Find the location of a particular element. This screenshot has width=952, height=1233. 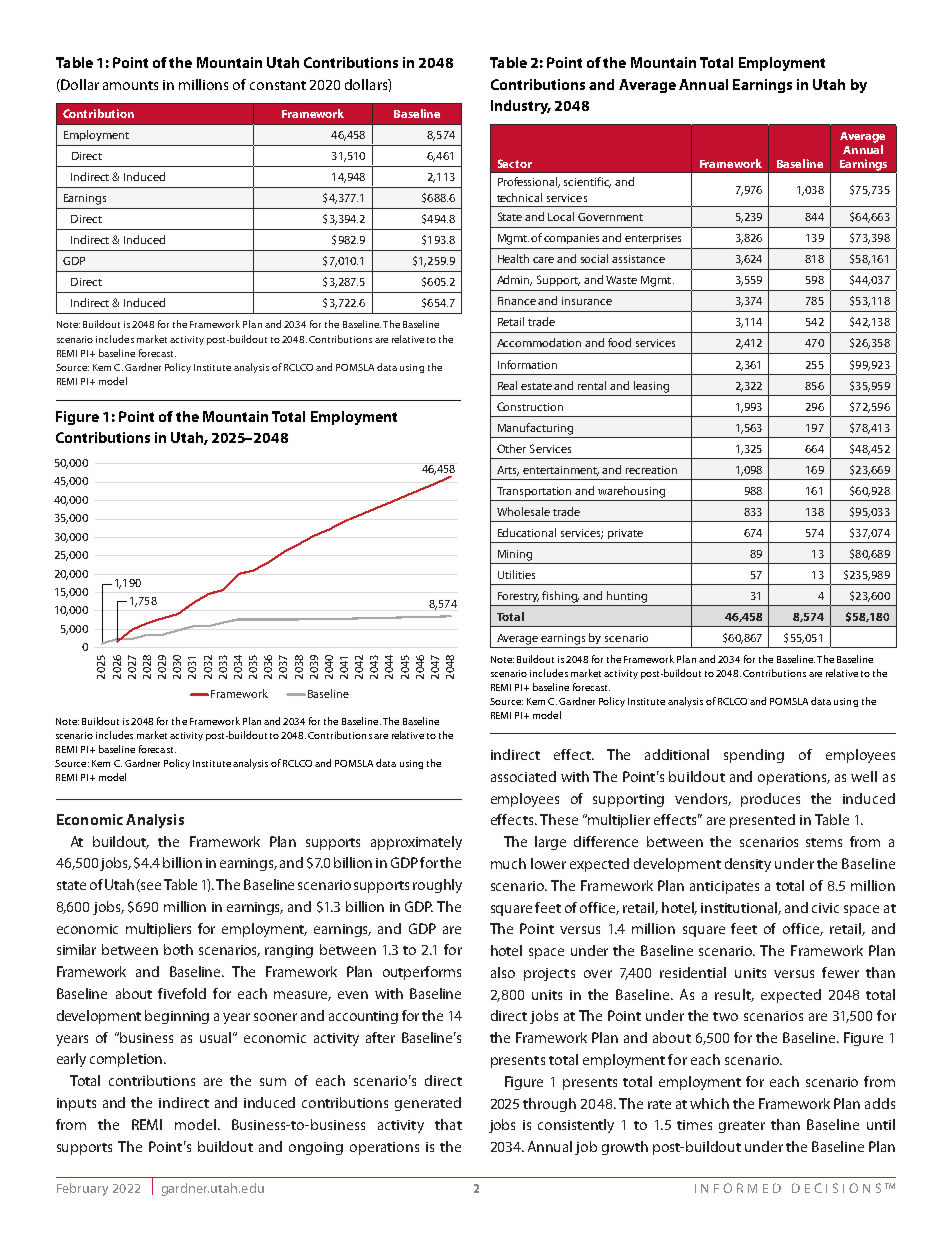

amounts is located at coordinates (130, 85).
